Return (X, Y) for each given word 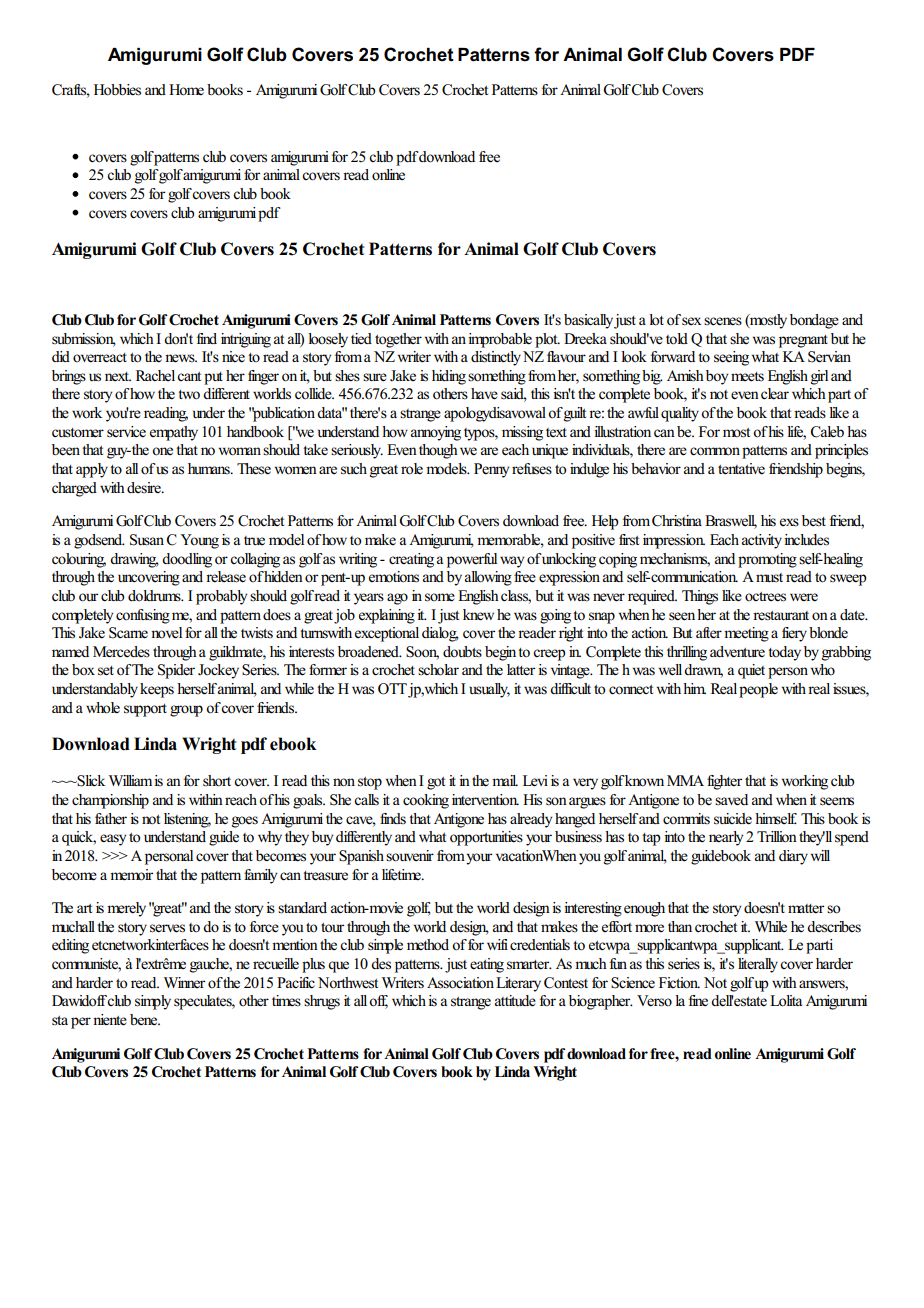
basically (590, 321)
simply (153, 1002)
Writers (403, 983)
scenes (723, 321)
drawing (134, 560)
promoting (767, 560)
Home (186, 90)
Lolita (786, 1001)
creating (411, 560)
